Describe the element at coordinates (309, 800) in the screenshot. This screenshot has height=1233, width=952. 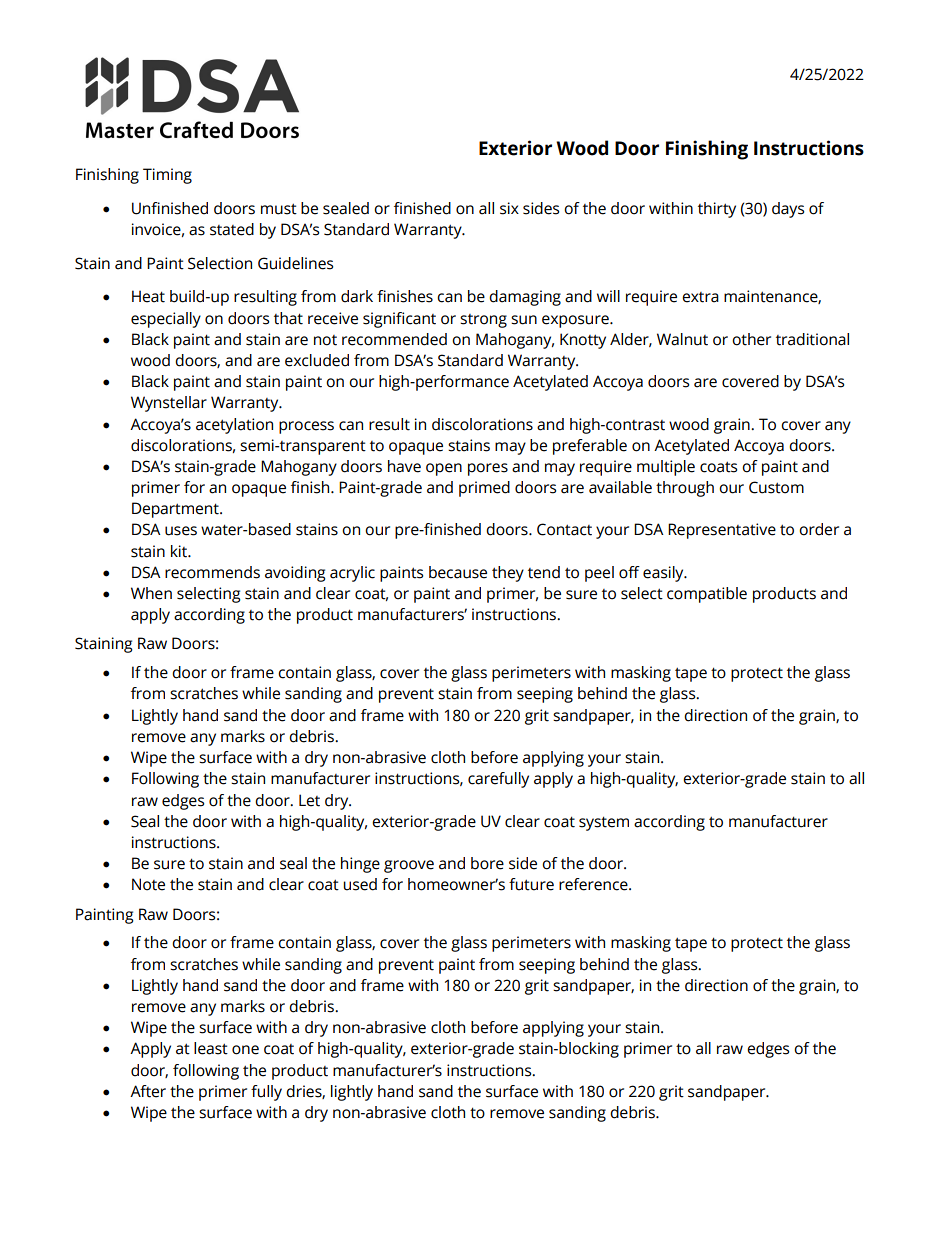
I see `Let` at that location.
